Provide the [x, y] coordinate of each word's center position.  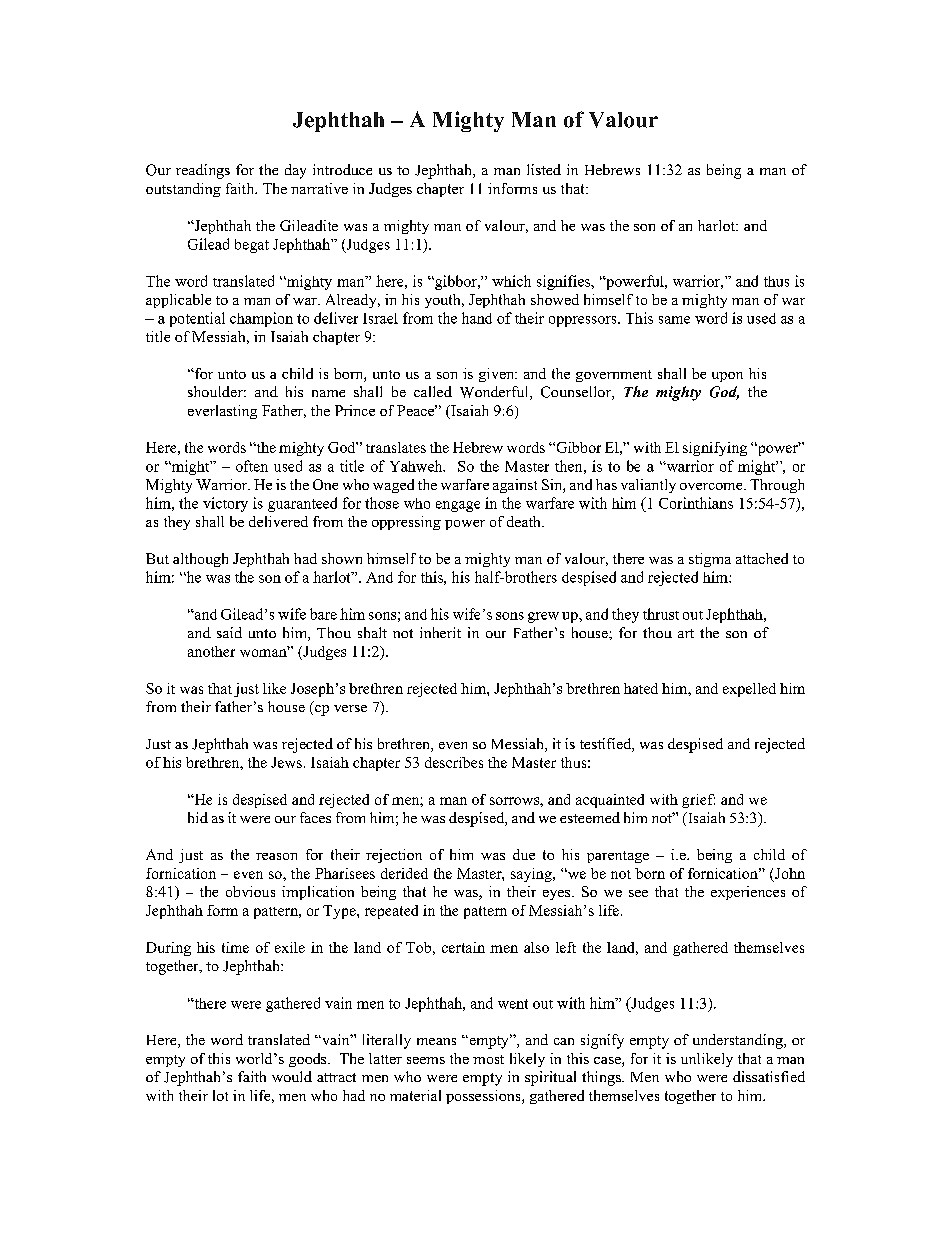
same [674, 320]
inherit [440, 632]
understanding [739, 1041]
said [229, 632]
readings [203, 171]
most [488, 1059]
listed [544, 169]
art [686, 633]
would [292, 1076]
